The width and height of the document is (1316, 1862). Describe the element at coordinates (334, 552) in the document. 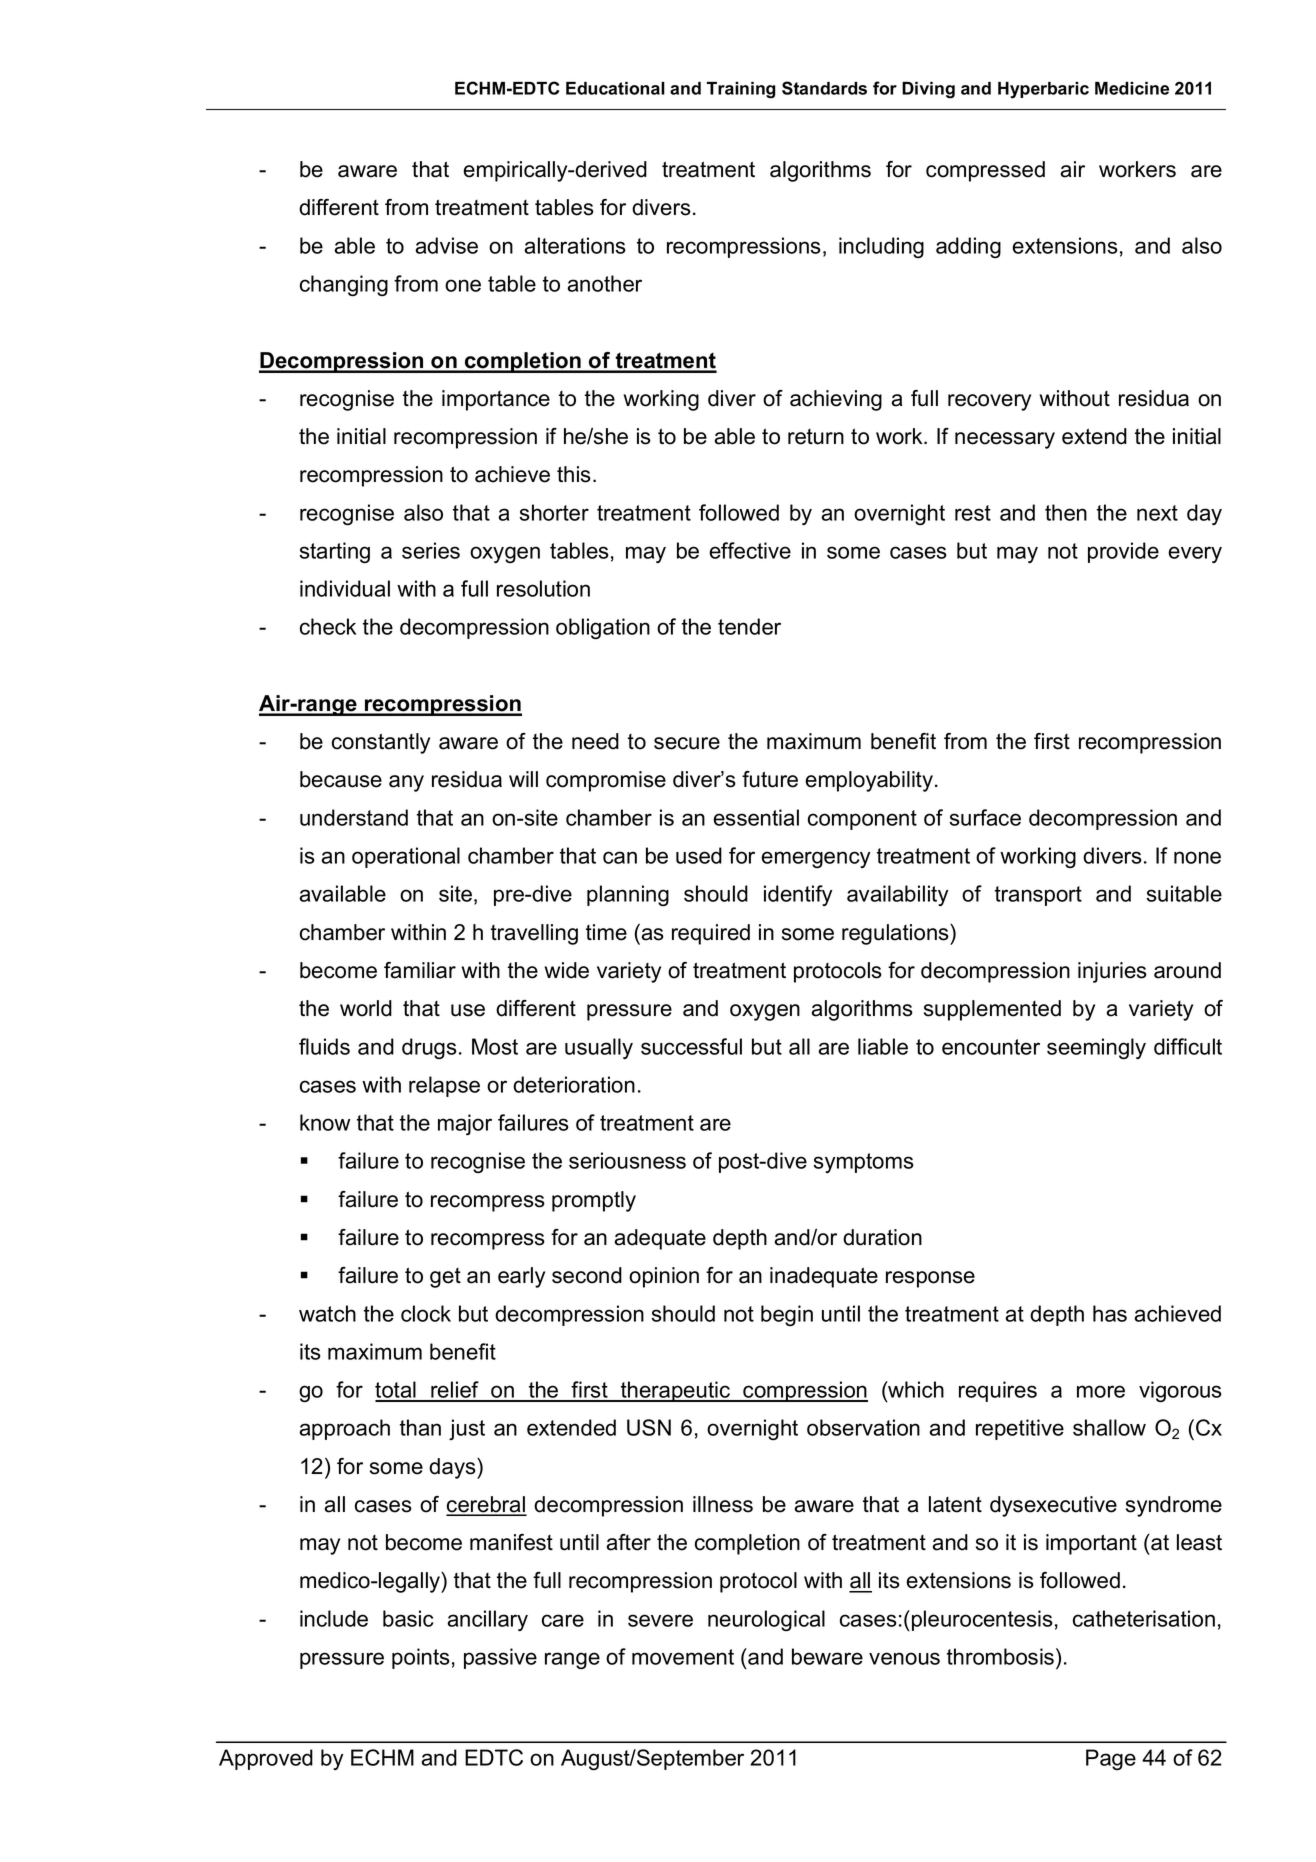

I see `starting` at that location.
